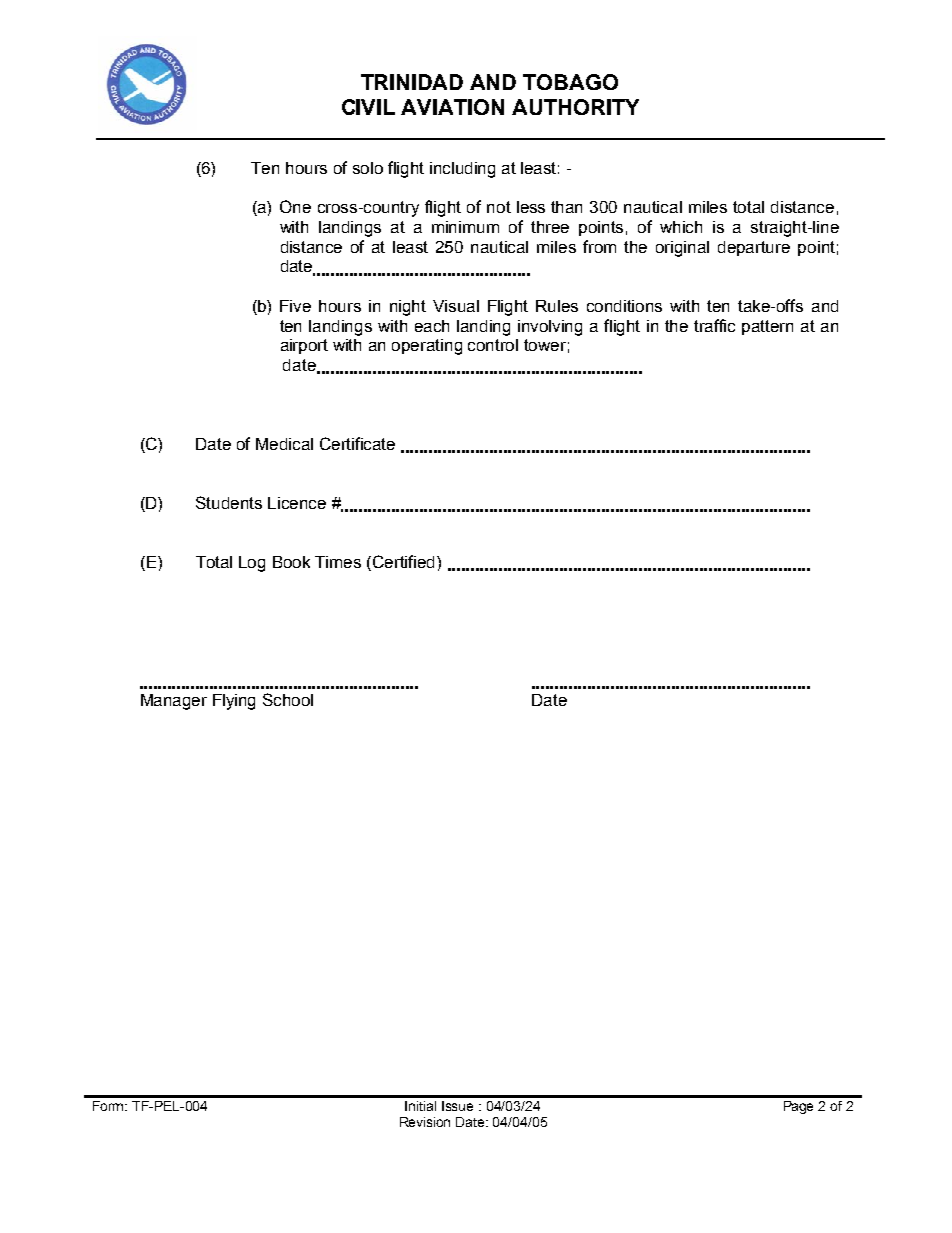  I want to click on Form, so click(110, 1106).
